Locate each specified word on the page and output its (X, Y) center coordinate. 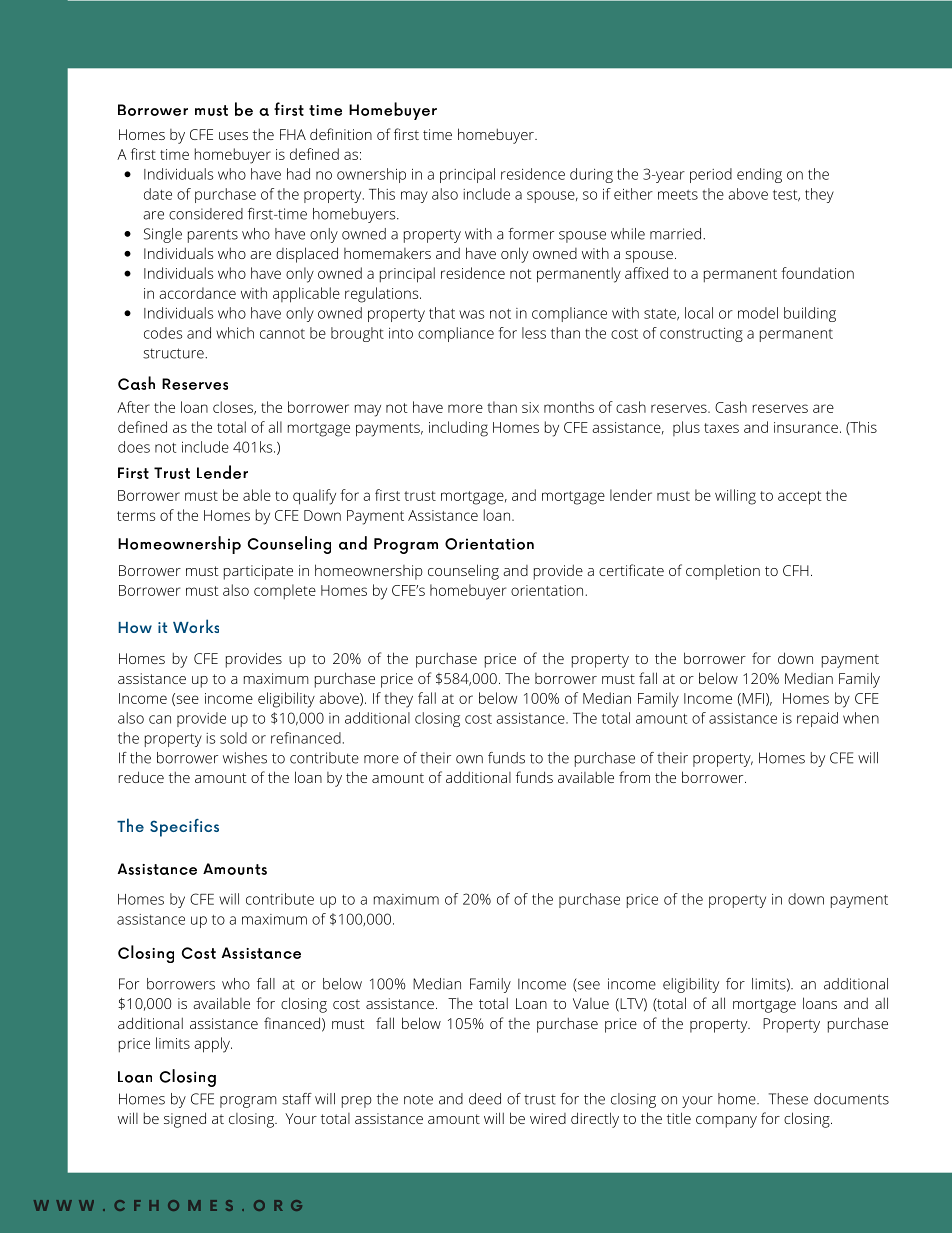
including (458, 429)
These (788, 1099)
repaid (817, 719)
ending (759, 175)
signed (185, 1120)
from (634, 777)
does (134, 447)
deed (485, 1099)
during (591, 175)
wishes (245, 758)
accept (800, 498)
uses (233, 136)
